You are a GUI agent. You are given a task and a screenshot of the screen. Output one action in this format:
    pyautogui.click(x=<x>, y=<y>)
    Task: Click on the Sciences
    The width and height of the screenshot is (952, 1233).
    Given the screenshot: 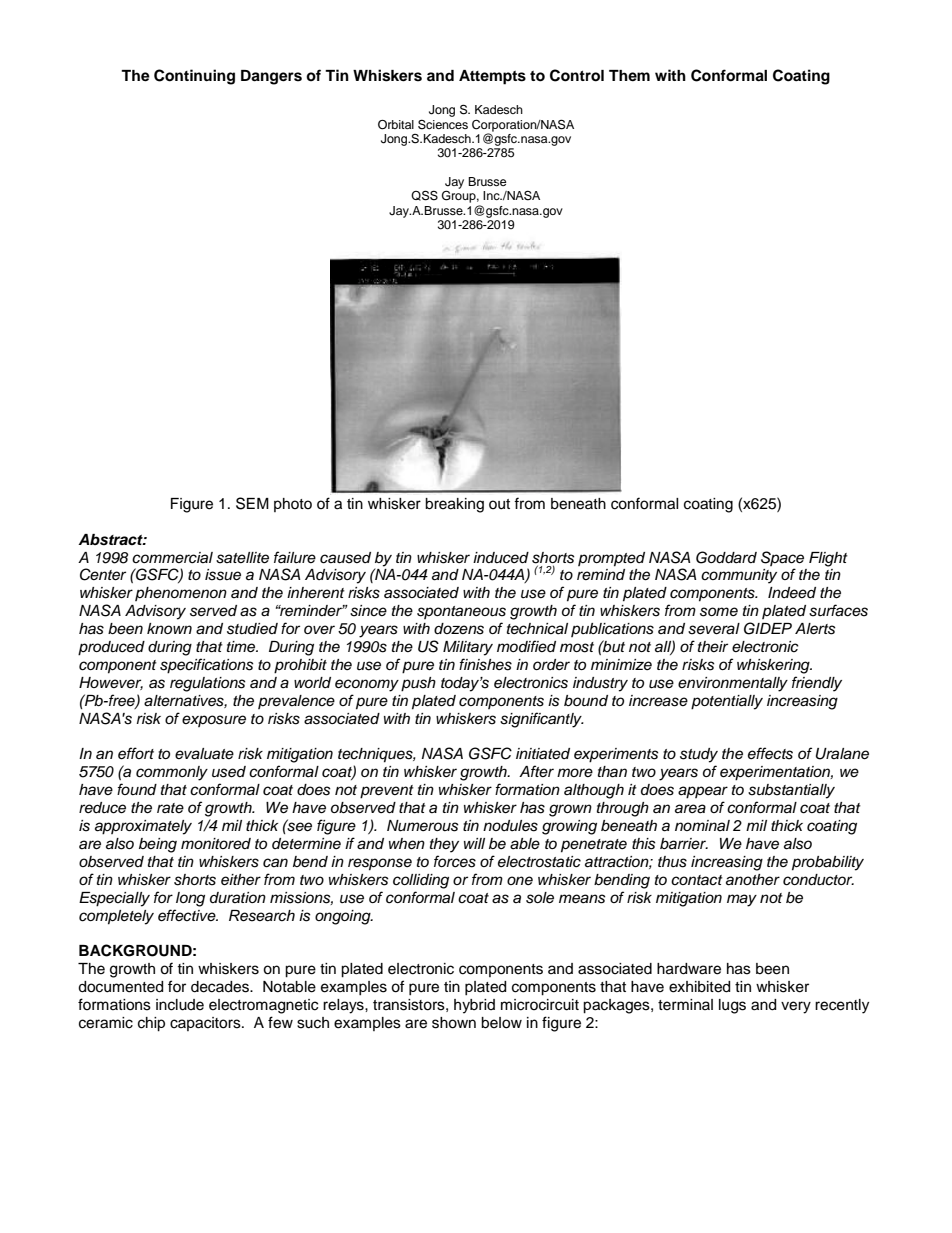 What is the action you would take?
    pyautogui.click(x=443, y=124)
